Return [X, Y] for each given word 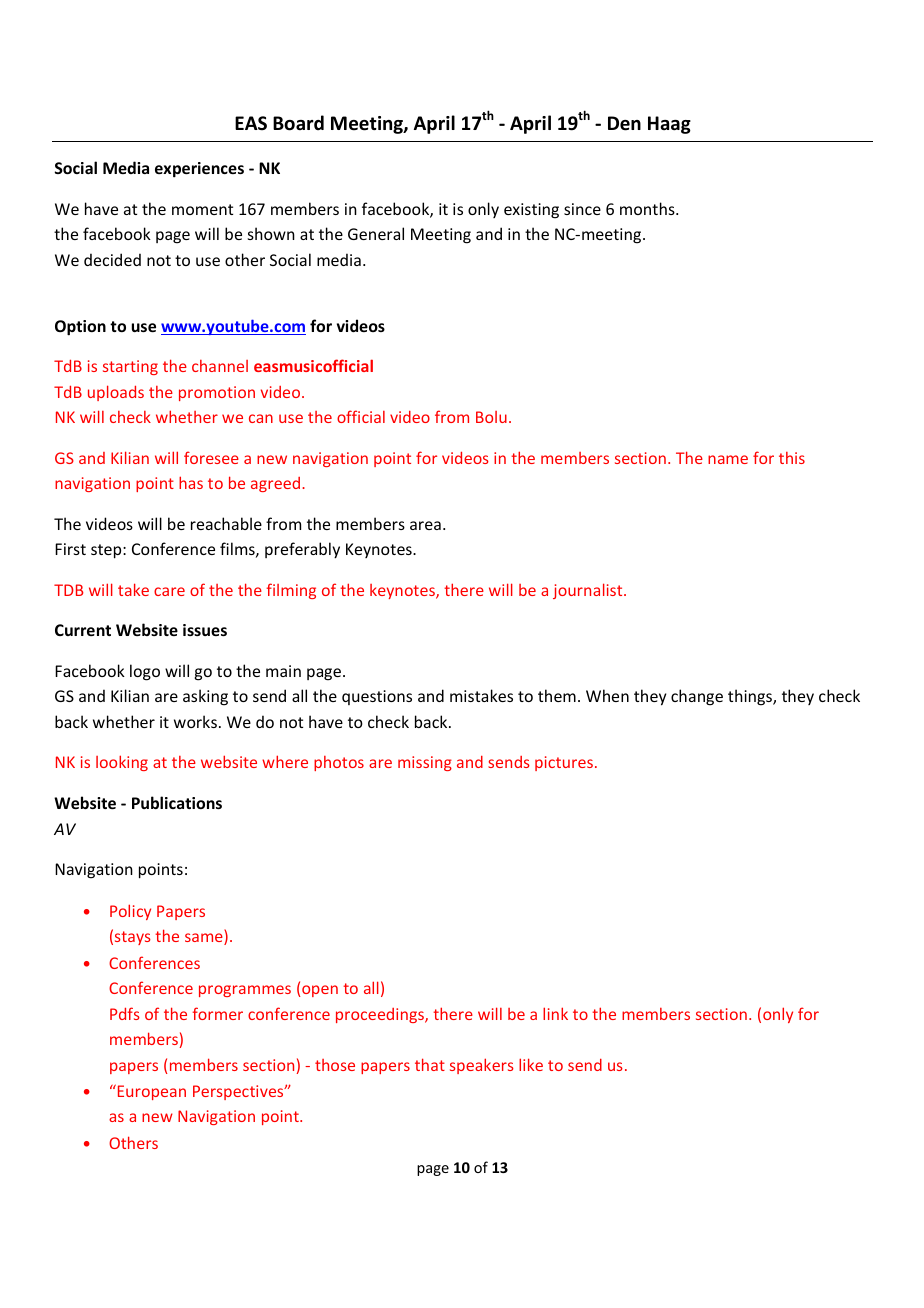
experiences [199, 170]
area [425, 525]
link [555, 1013]
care [169, 591]
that [430, 1064]
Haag [669, 125]
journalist [589, 591]
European [152, 1092]
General [376, 233]
